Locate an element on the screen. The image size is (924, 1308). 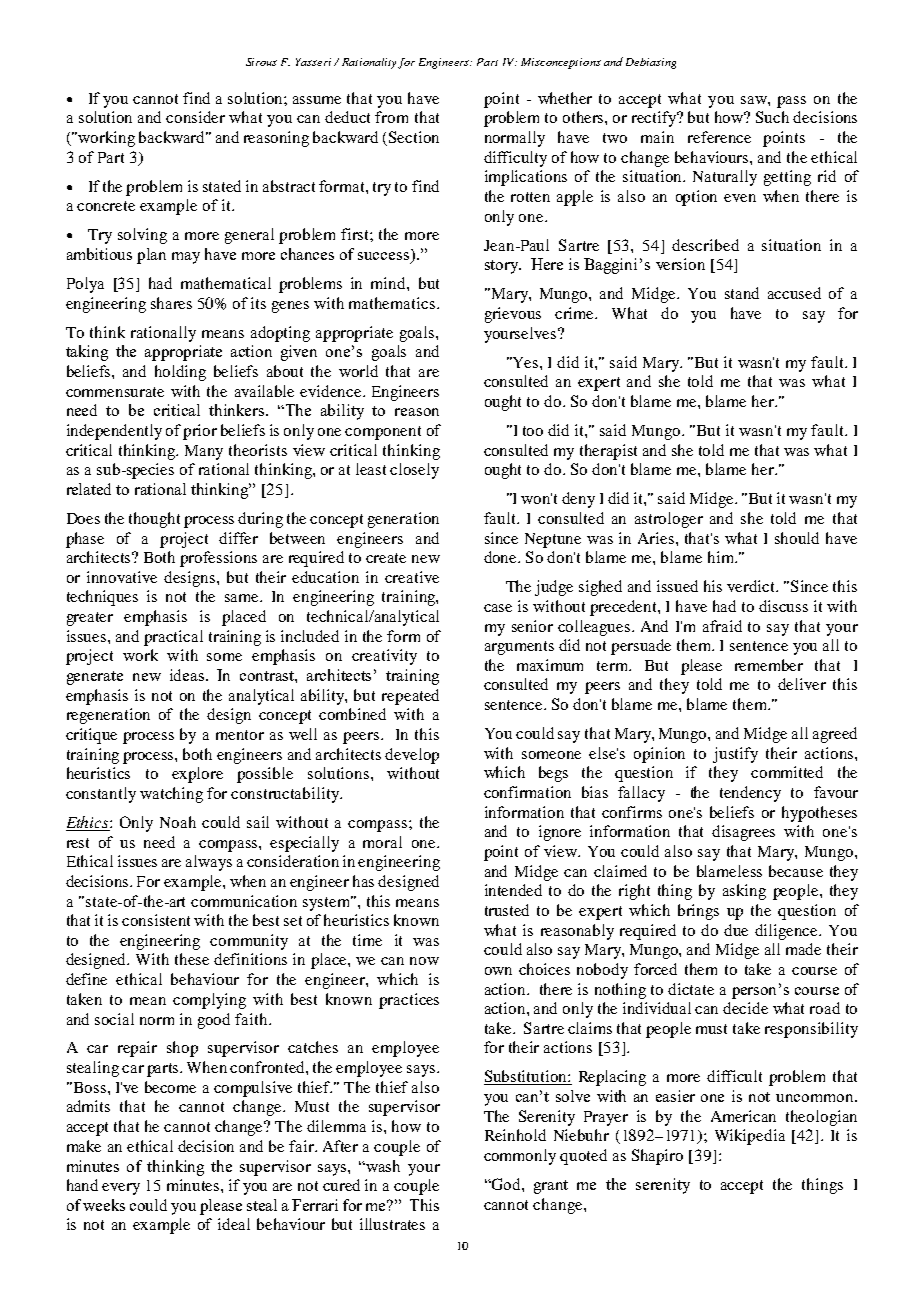
grievous is located at coordinates (513, 315).
